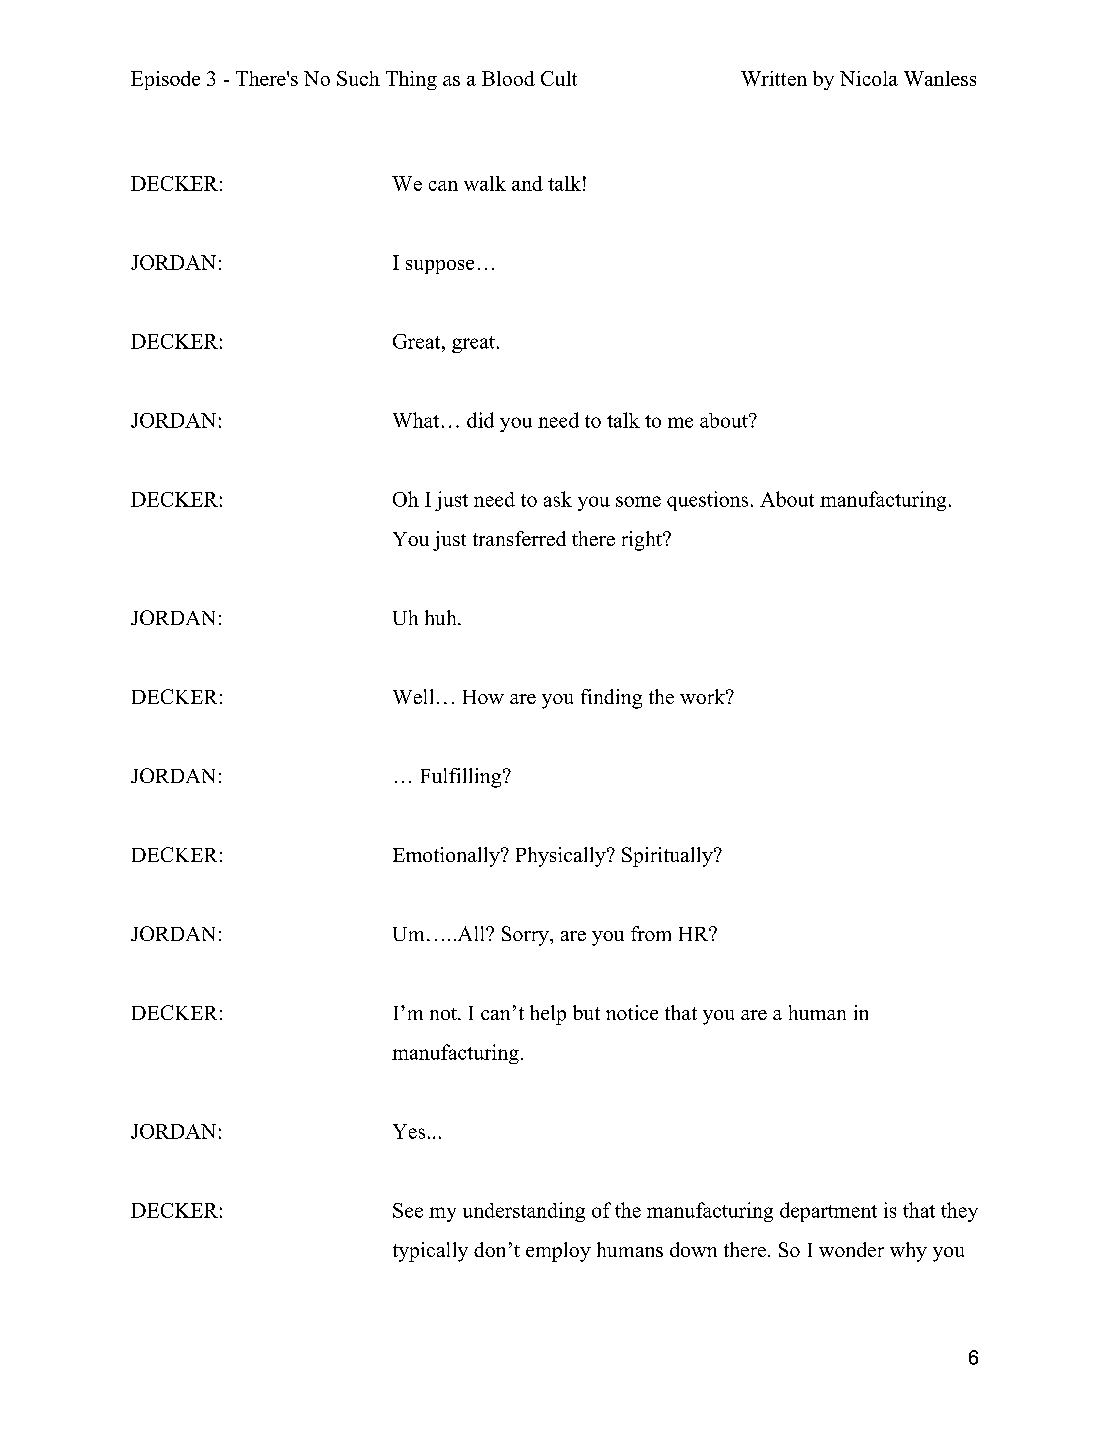  Describe the element at coordinates (408, 1210) in the screenshot. I see `See` at that location.
